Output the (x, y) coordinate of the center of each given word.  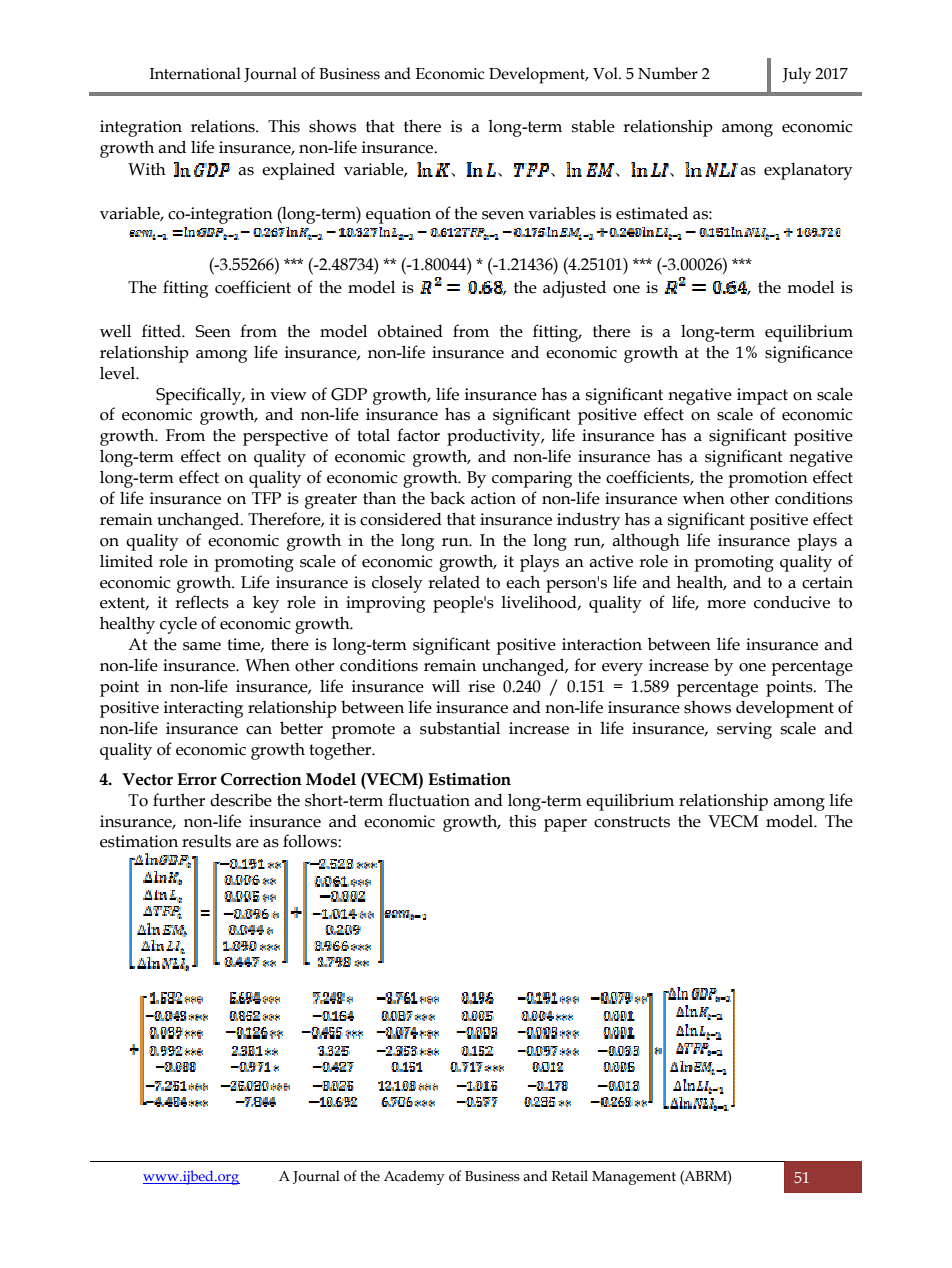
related (454, 582)
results (206, 841)
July (796, 75)
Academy (414, 1177)
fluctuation (429, 800)
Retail (570, 1176)
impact (762, 396)
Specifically (200, 396)
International (195, 73)
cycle (178, 625)
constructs (632, 822)
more (726, 604)
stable (593, 126)
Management (634, 1178)
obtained (410, 331)
